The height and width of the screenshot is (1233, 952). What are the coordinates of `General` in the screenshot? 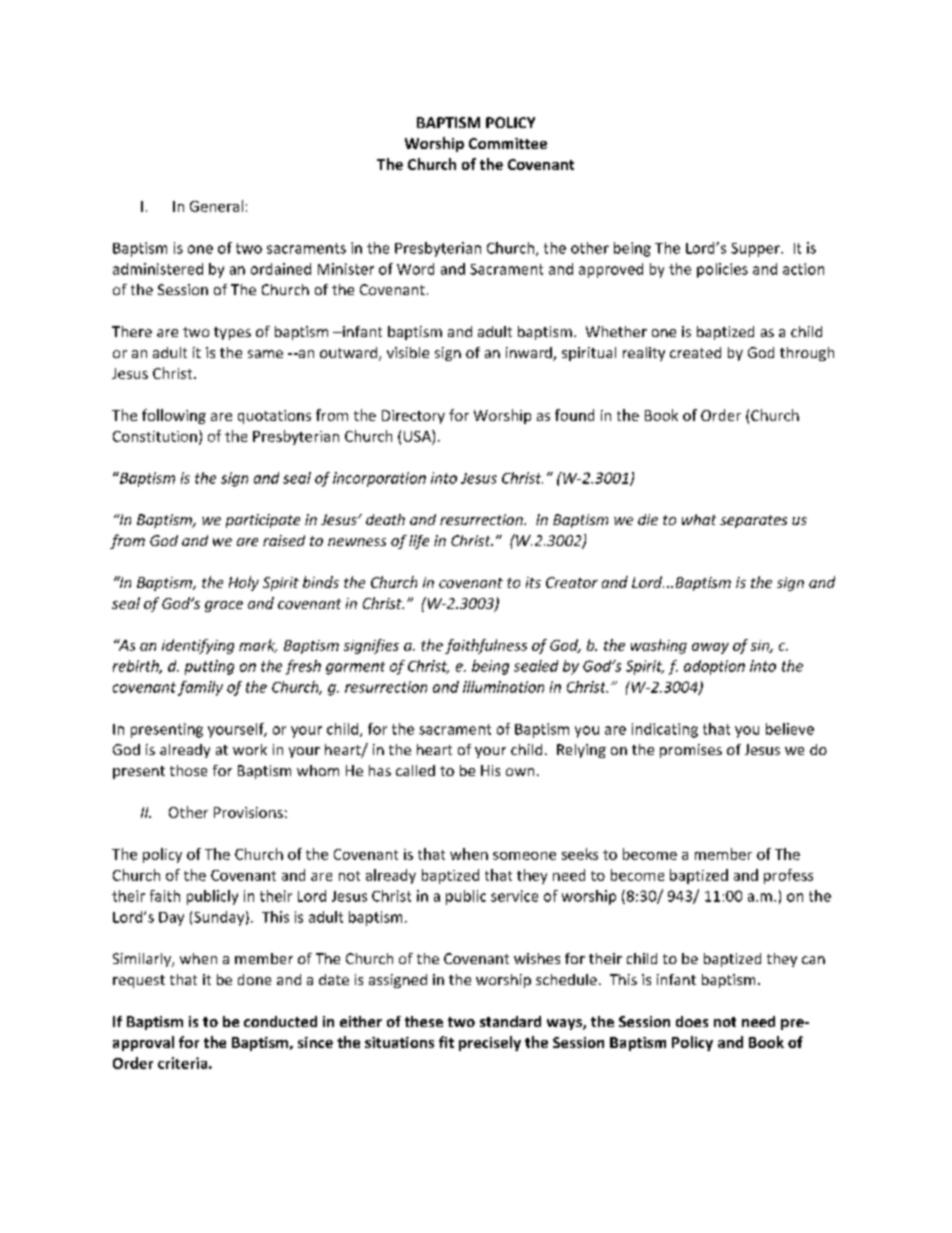 It's located at (216, 206).
